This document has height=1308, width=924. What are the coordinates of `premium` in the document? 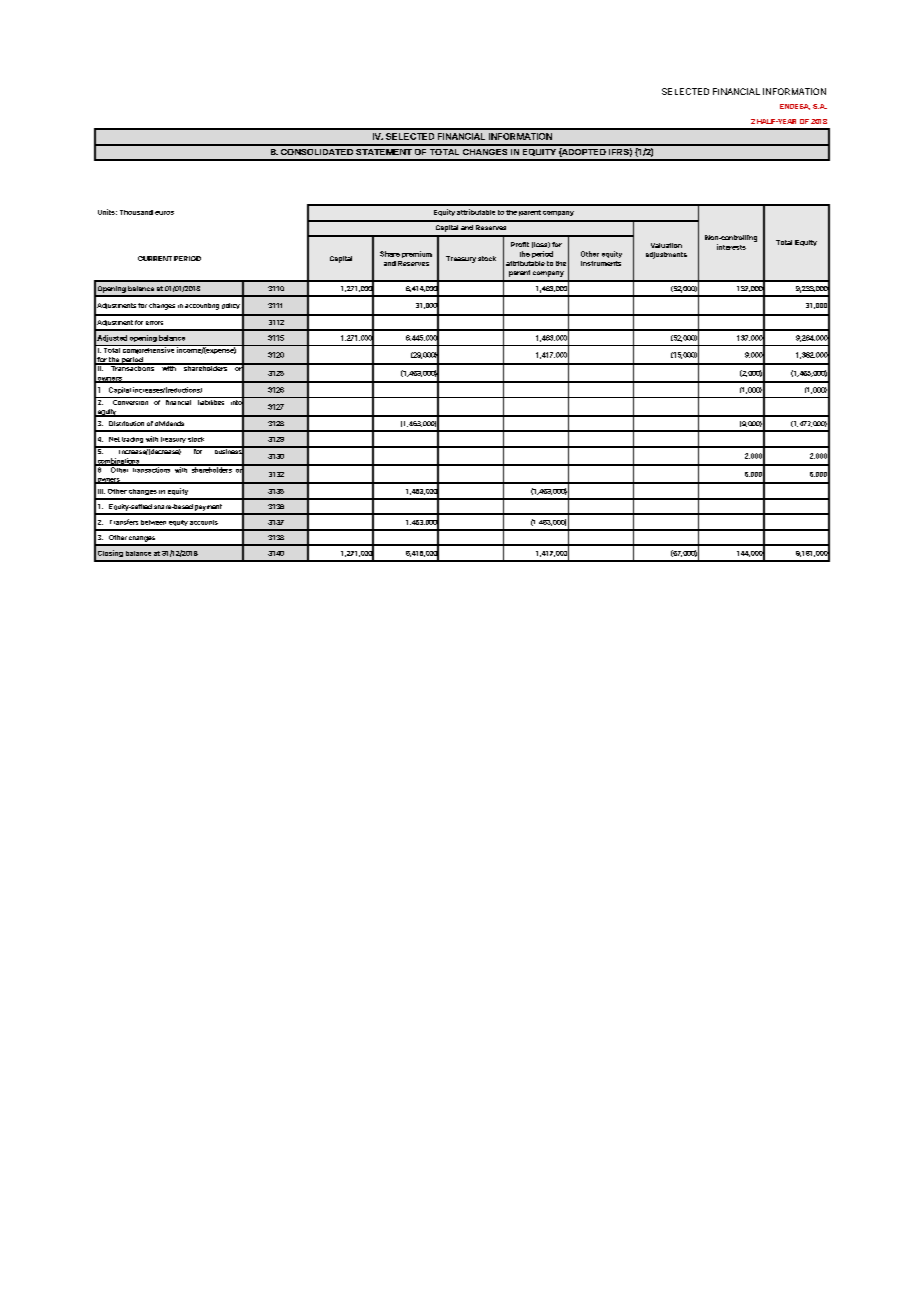 It's located at (417, 254).
